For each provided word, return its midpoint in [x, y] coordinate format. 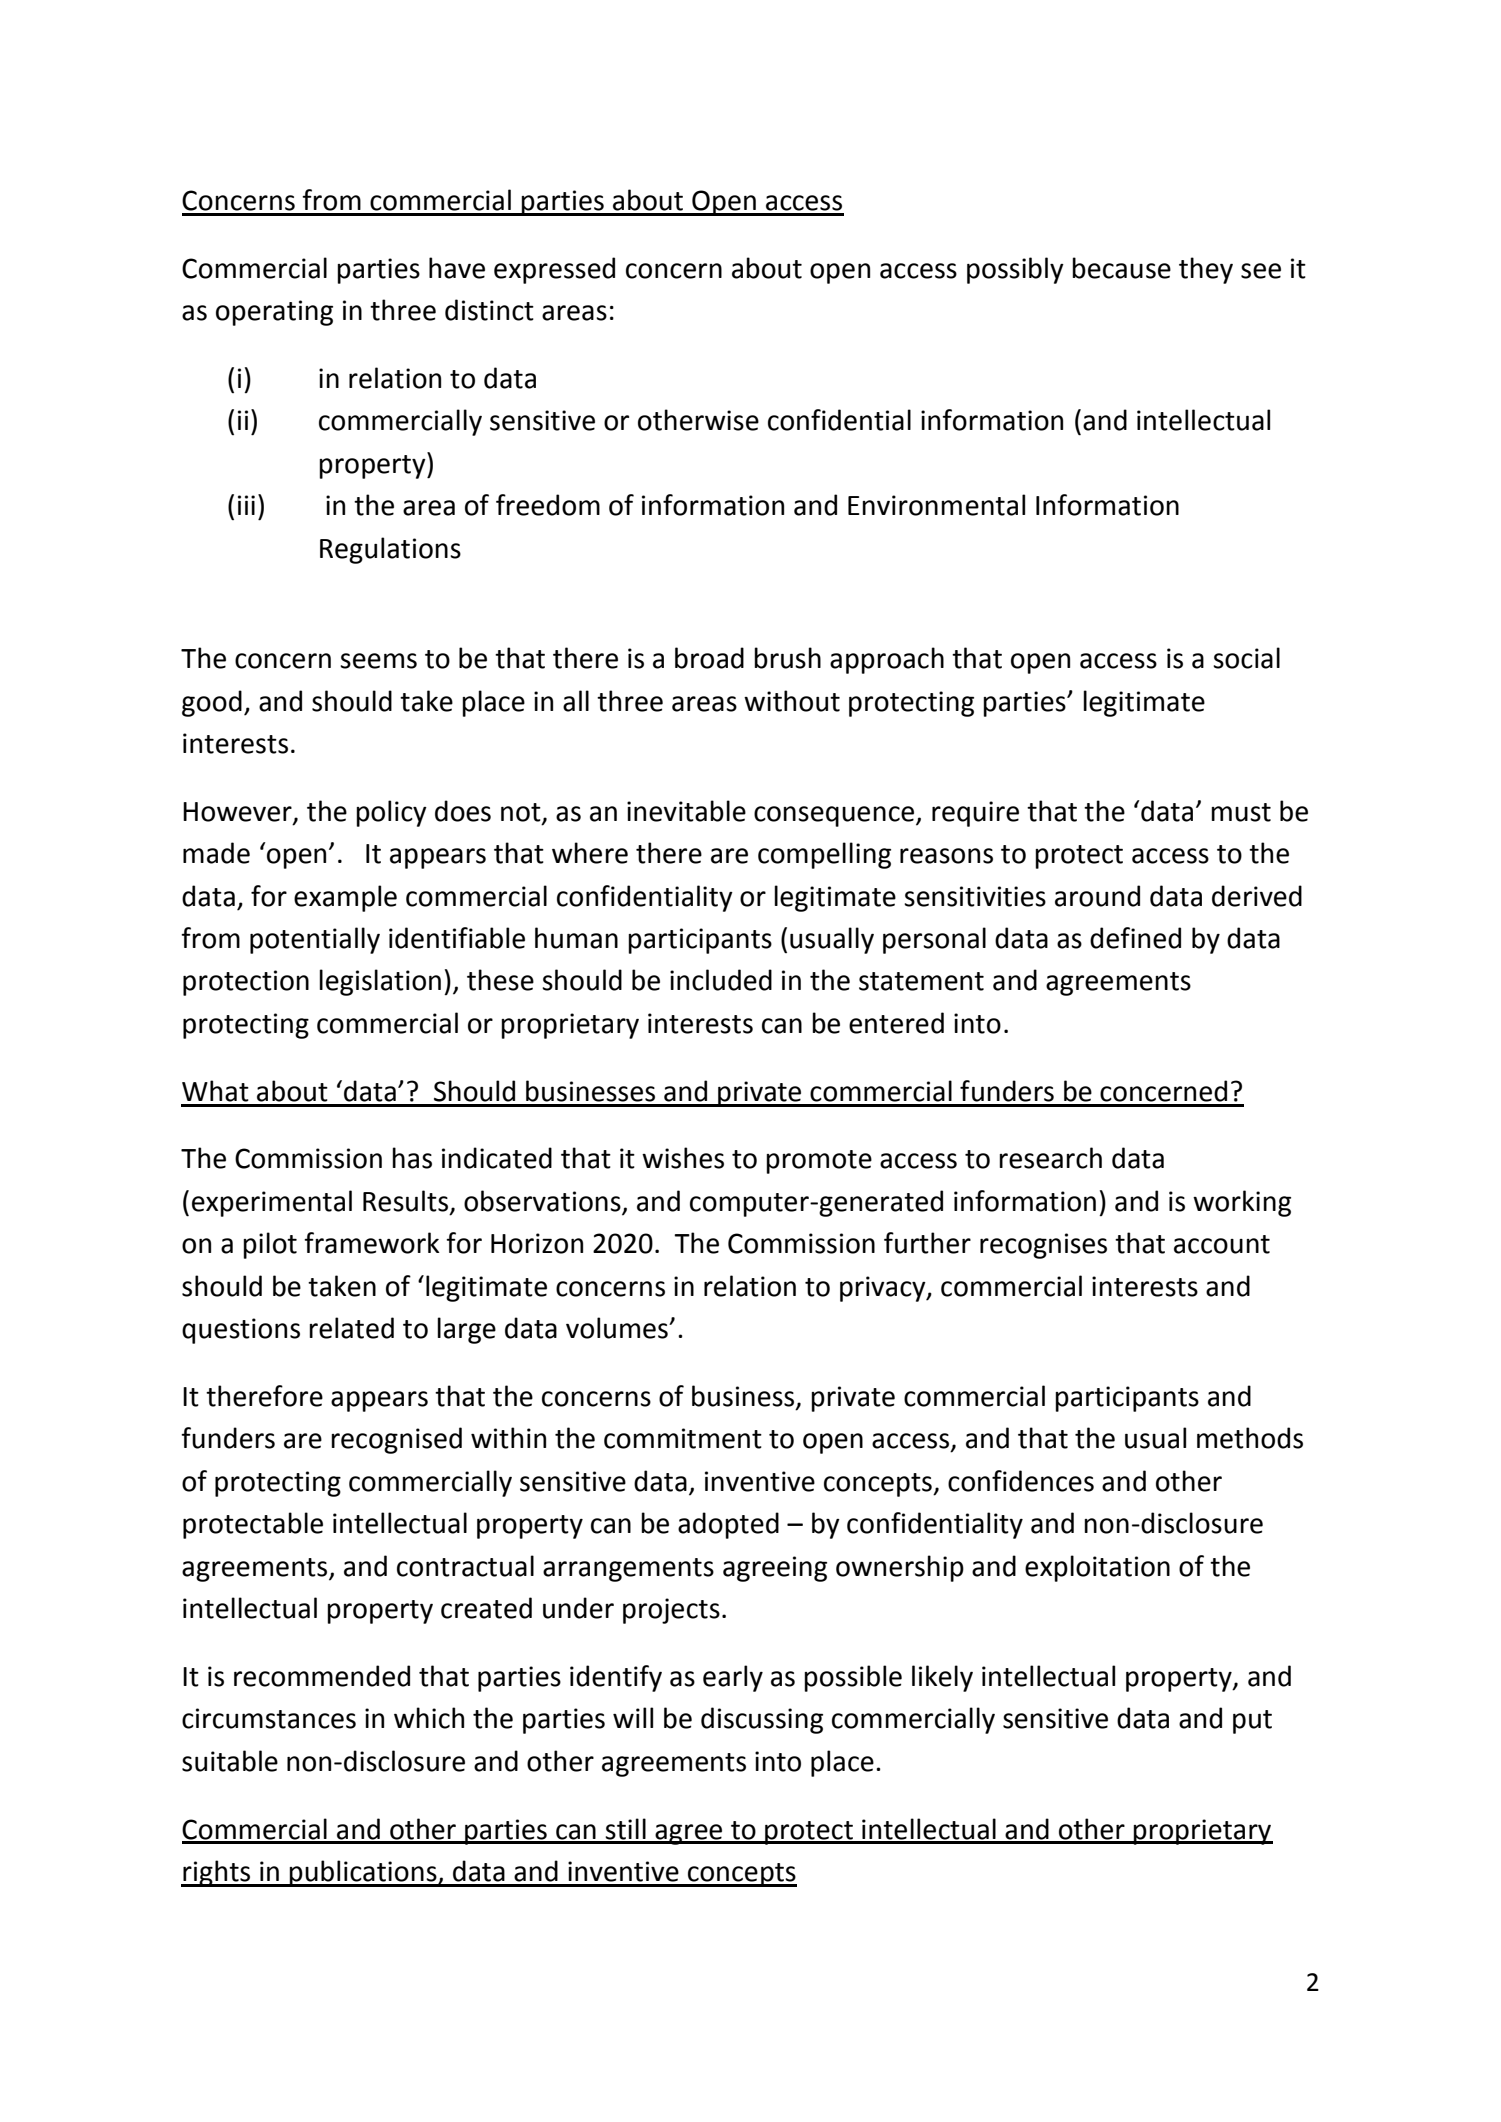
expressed [554, 270]
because [1121, 268]
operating [274, 313]
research [1050, 1158]
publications [363, 1873]
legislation [380, 982]
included [721, 980]
